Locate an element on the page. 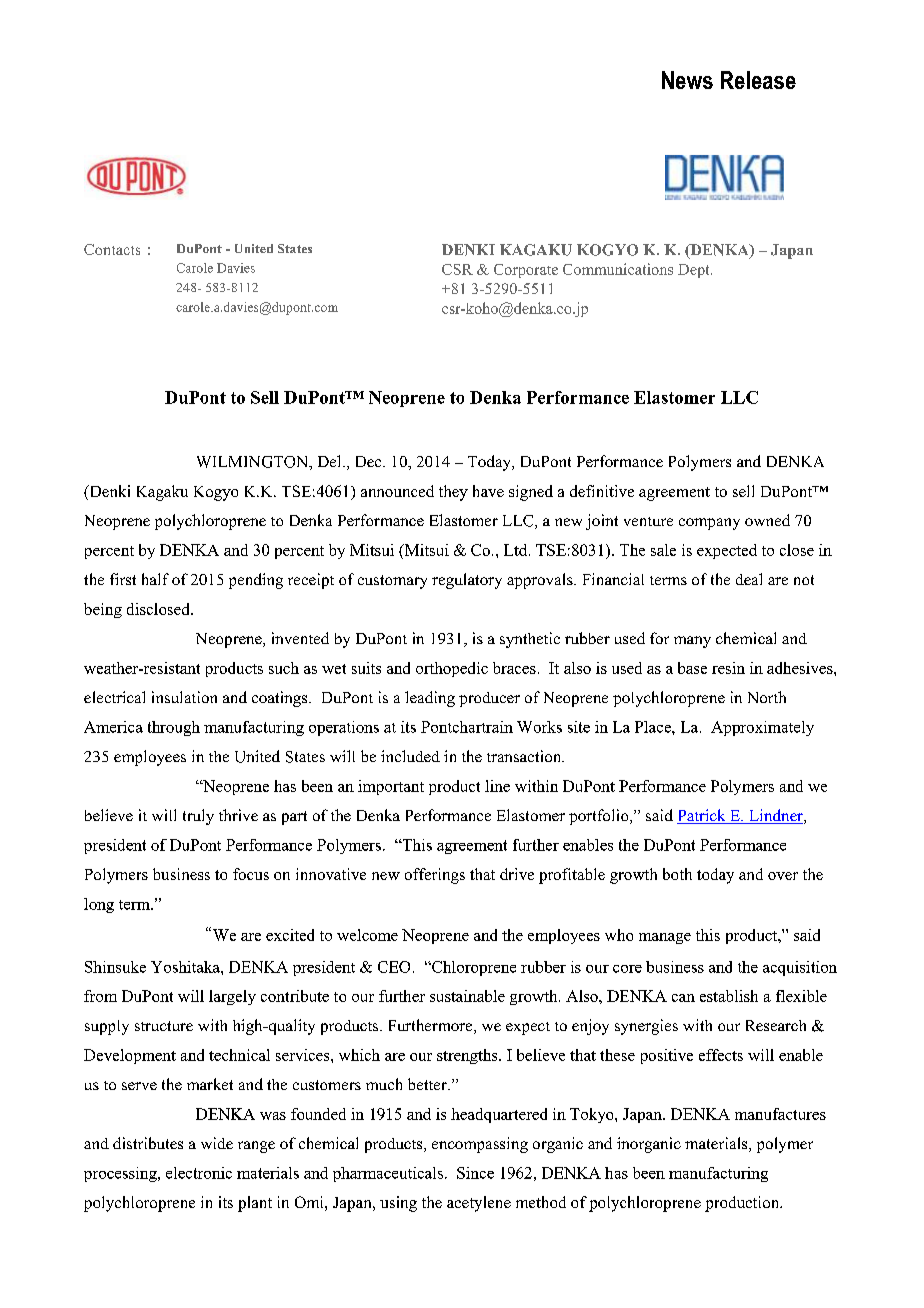  News is located at coordinates (687, 80).
